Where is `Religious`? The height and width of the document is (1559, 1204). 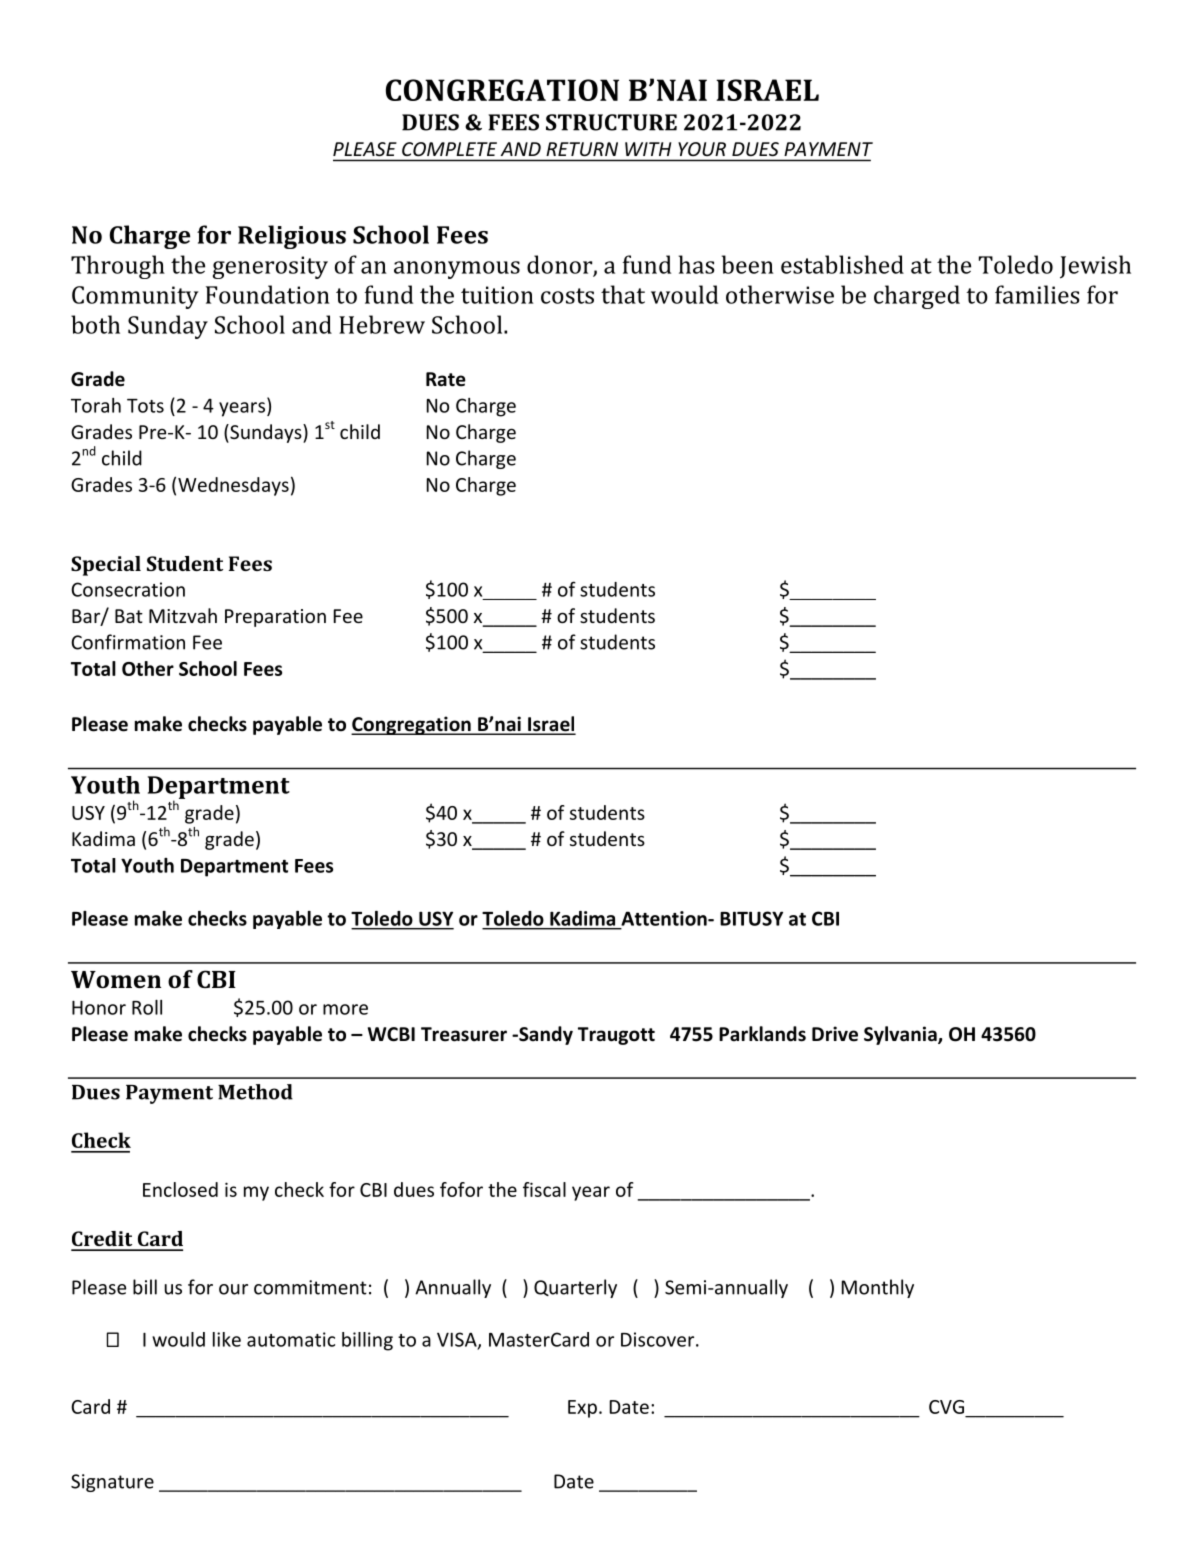 Religious is located at coordinates (292, 237).
